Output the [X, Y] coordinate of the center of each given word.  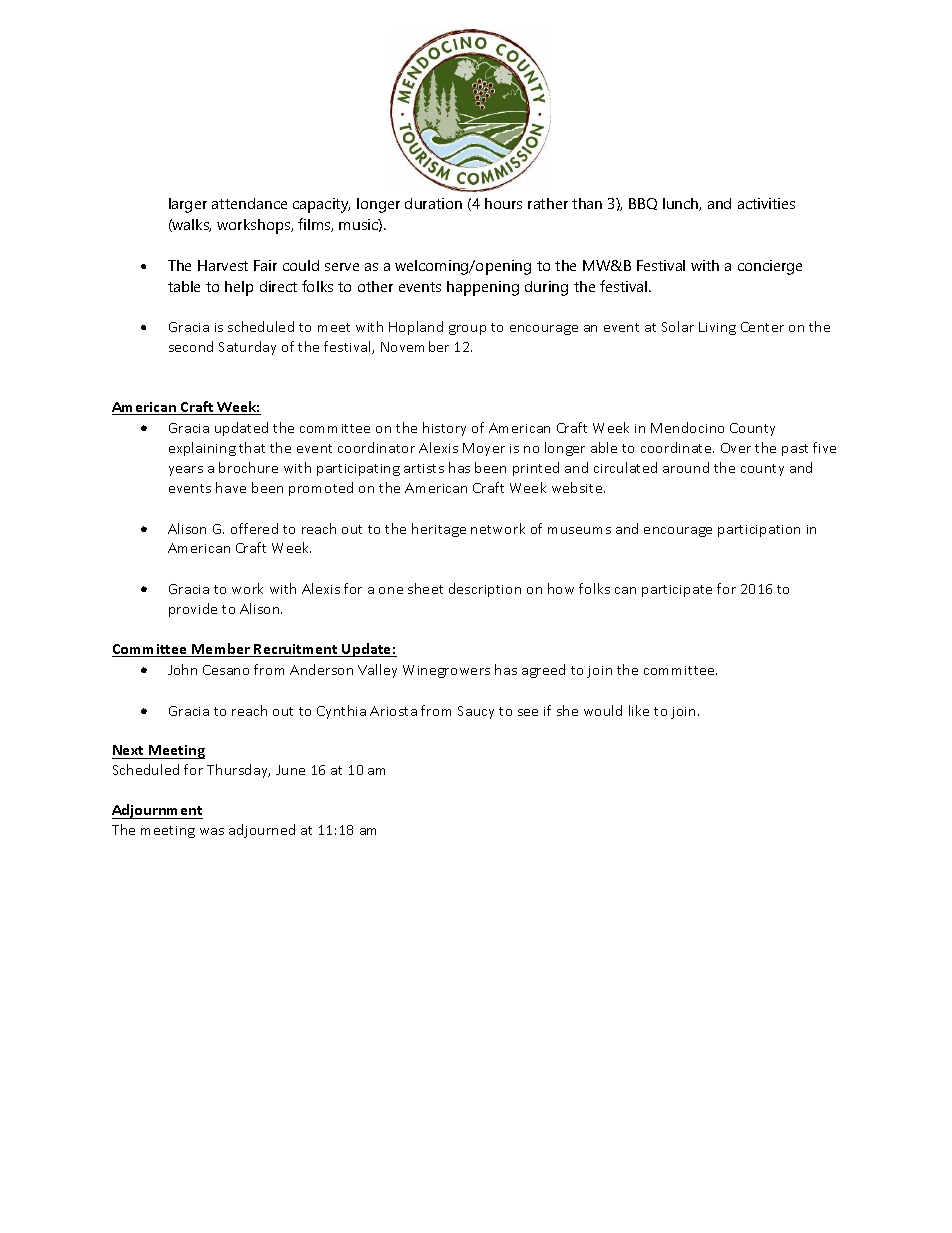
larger [188, 205]
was [212, 831]
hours [503, 203]
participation [759, 531]
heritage [439, 530]
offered [254, 528]
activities [766, 203]
